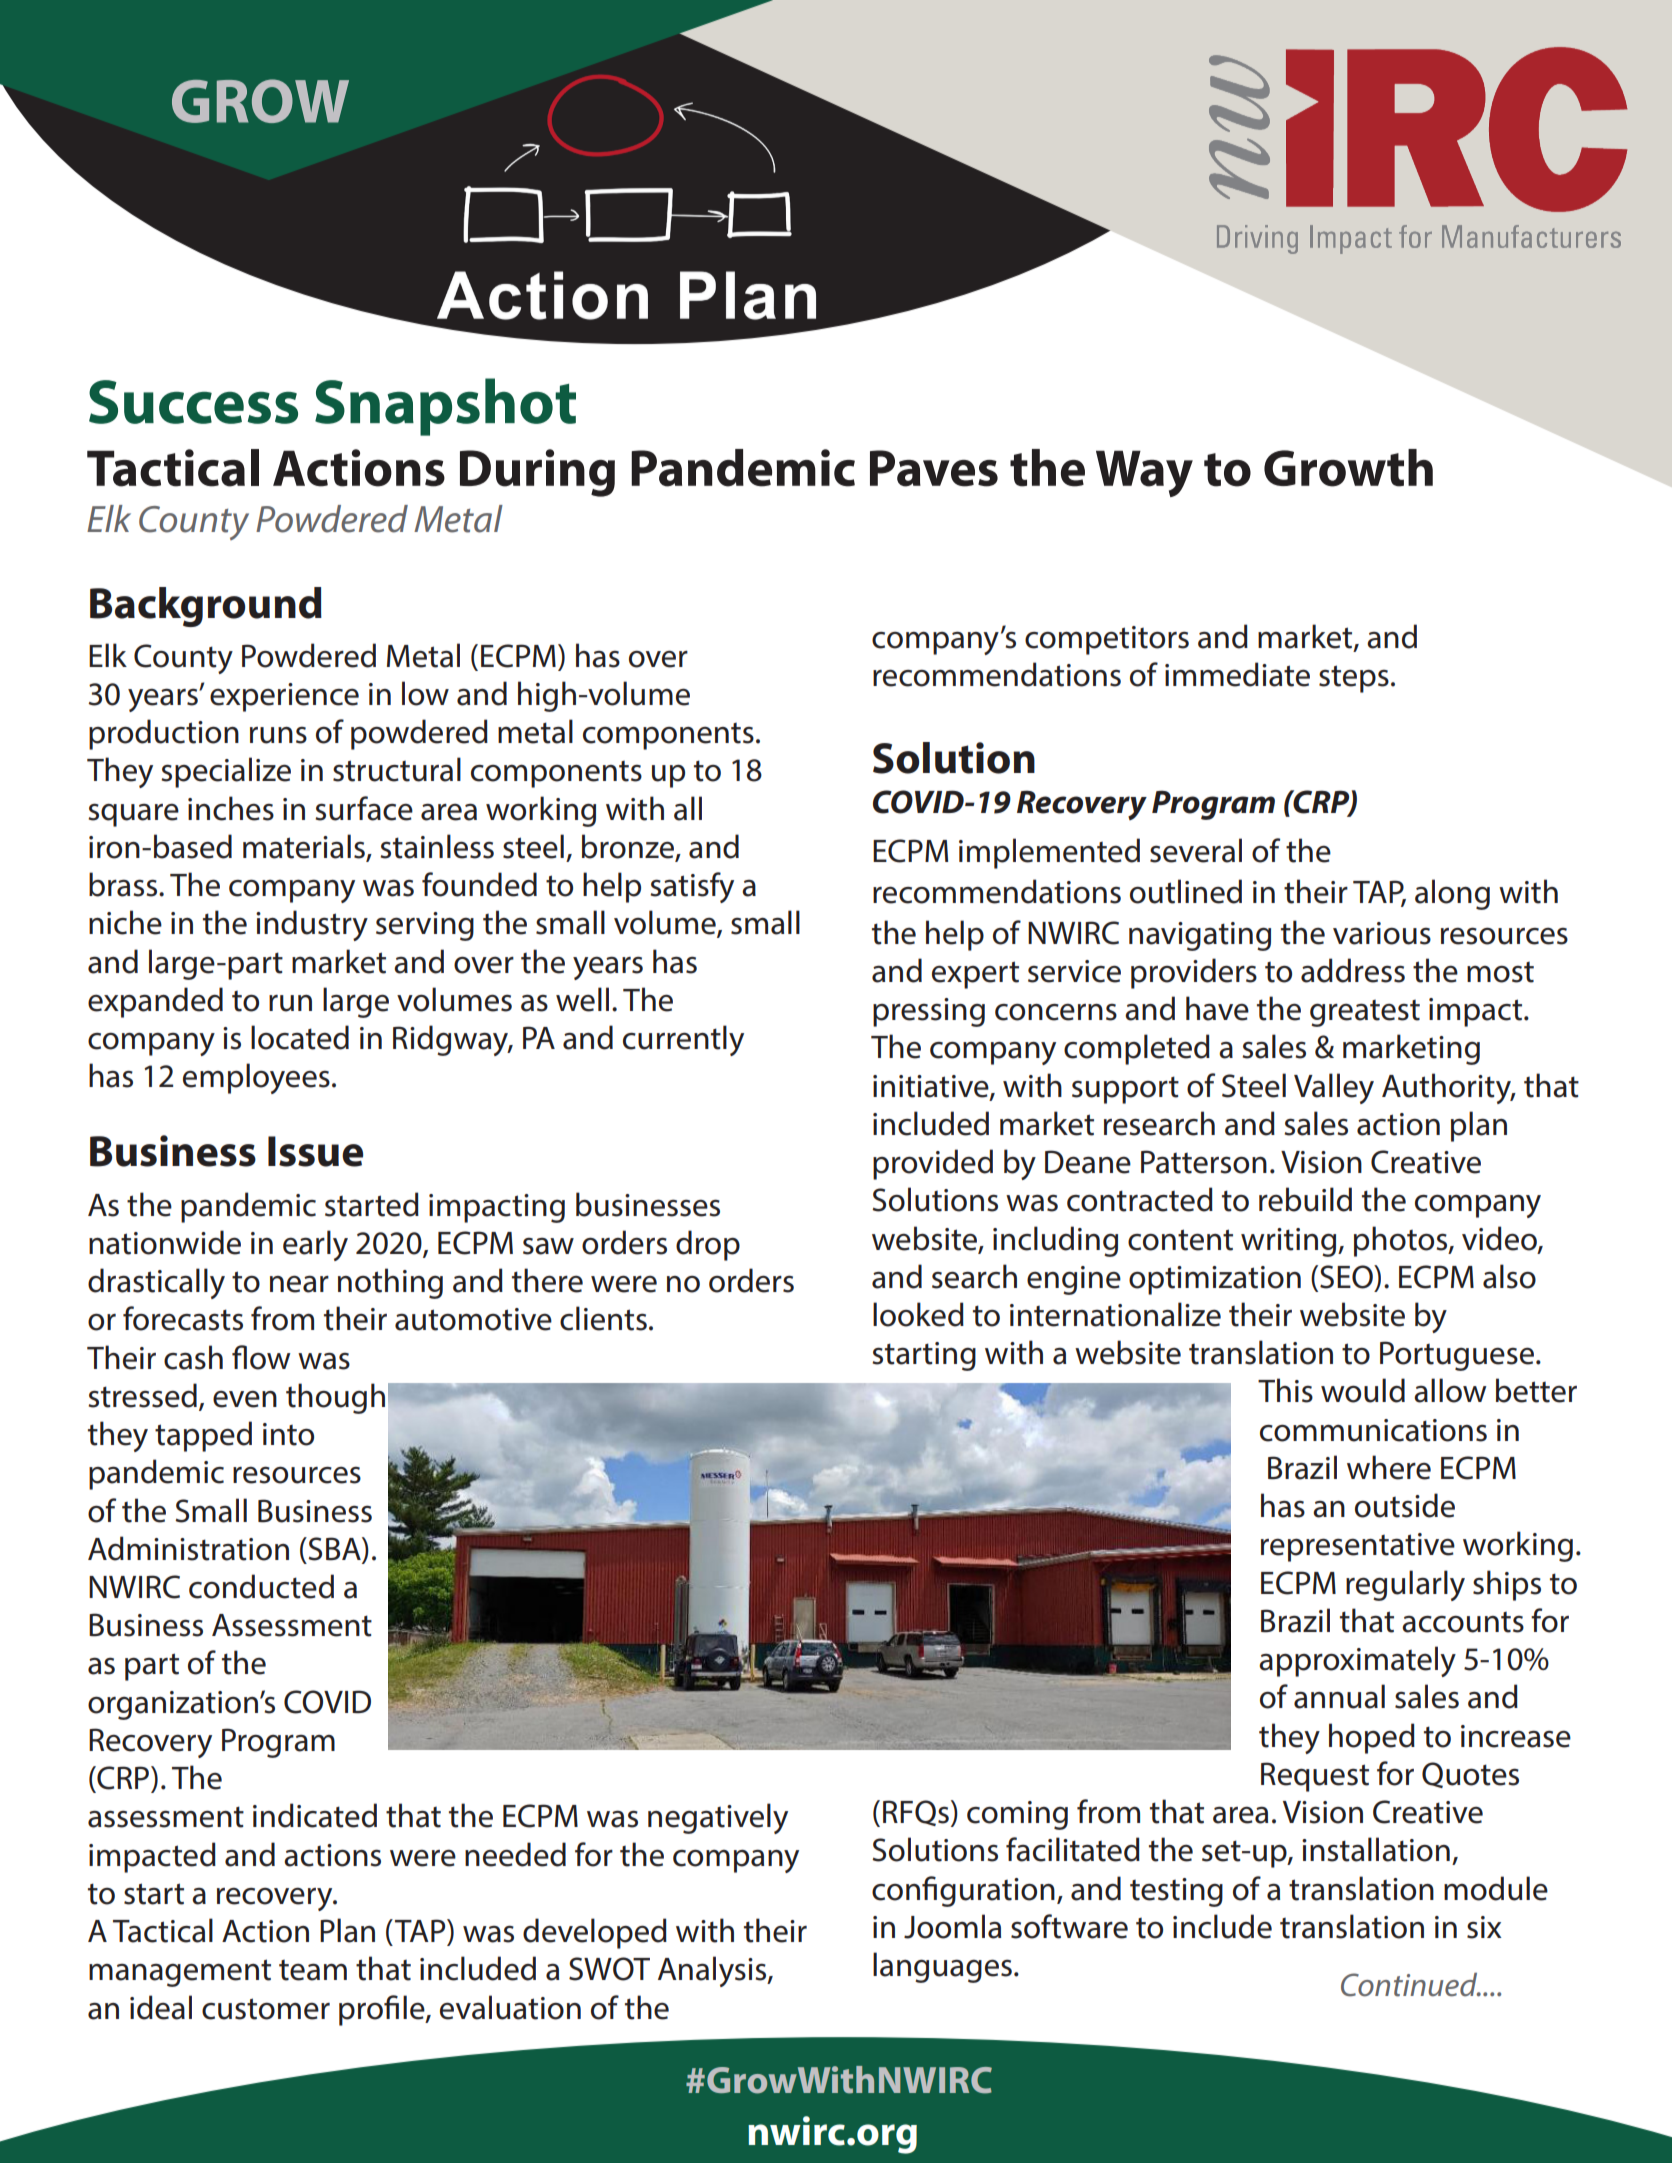 The image size is (1672, 2163). What do you see at coordinates (315, 1245) in the screenshot?
I see `early` at bounding box center [315, 1245].
